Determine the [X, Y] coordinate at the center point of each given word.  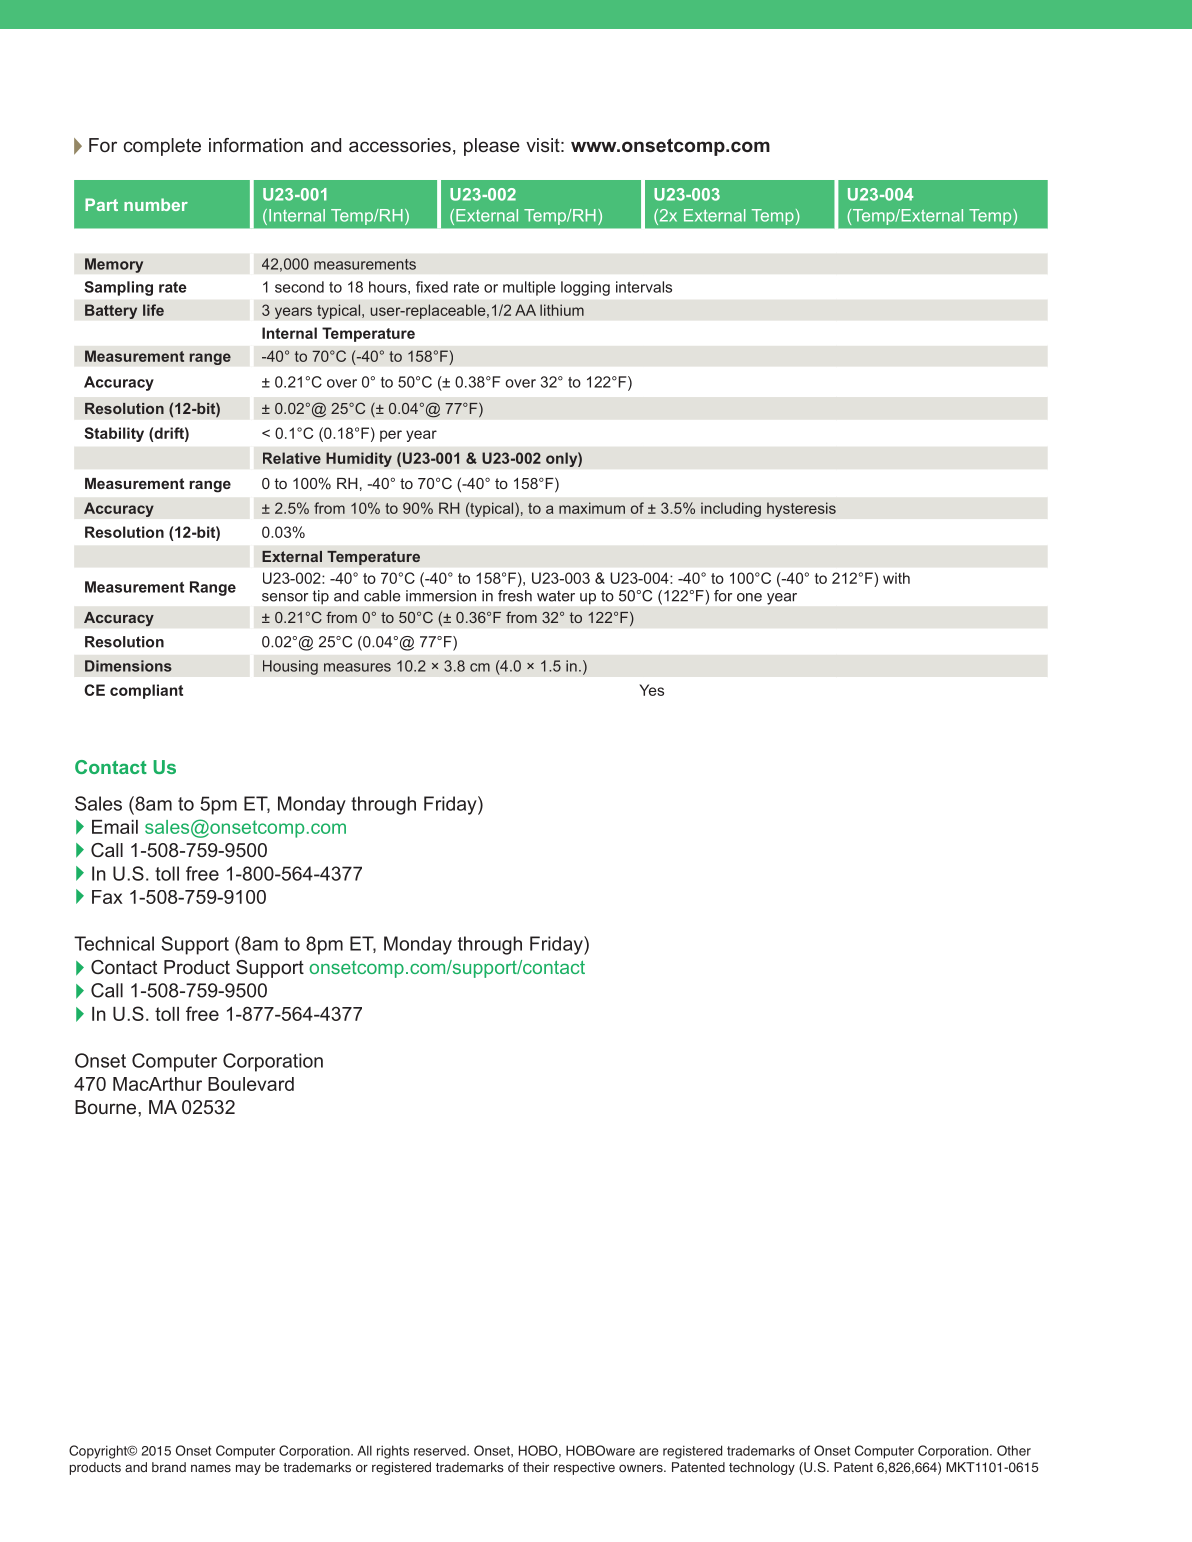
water [556, 596]
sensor [285, 597]
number [156, 204]
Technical [114, 943]
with [896, 578]
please [492, 147]
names [211, 1468]
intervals [644, 287]
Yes [651, 690]
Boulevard [251, 1084]
